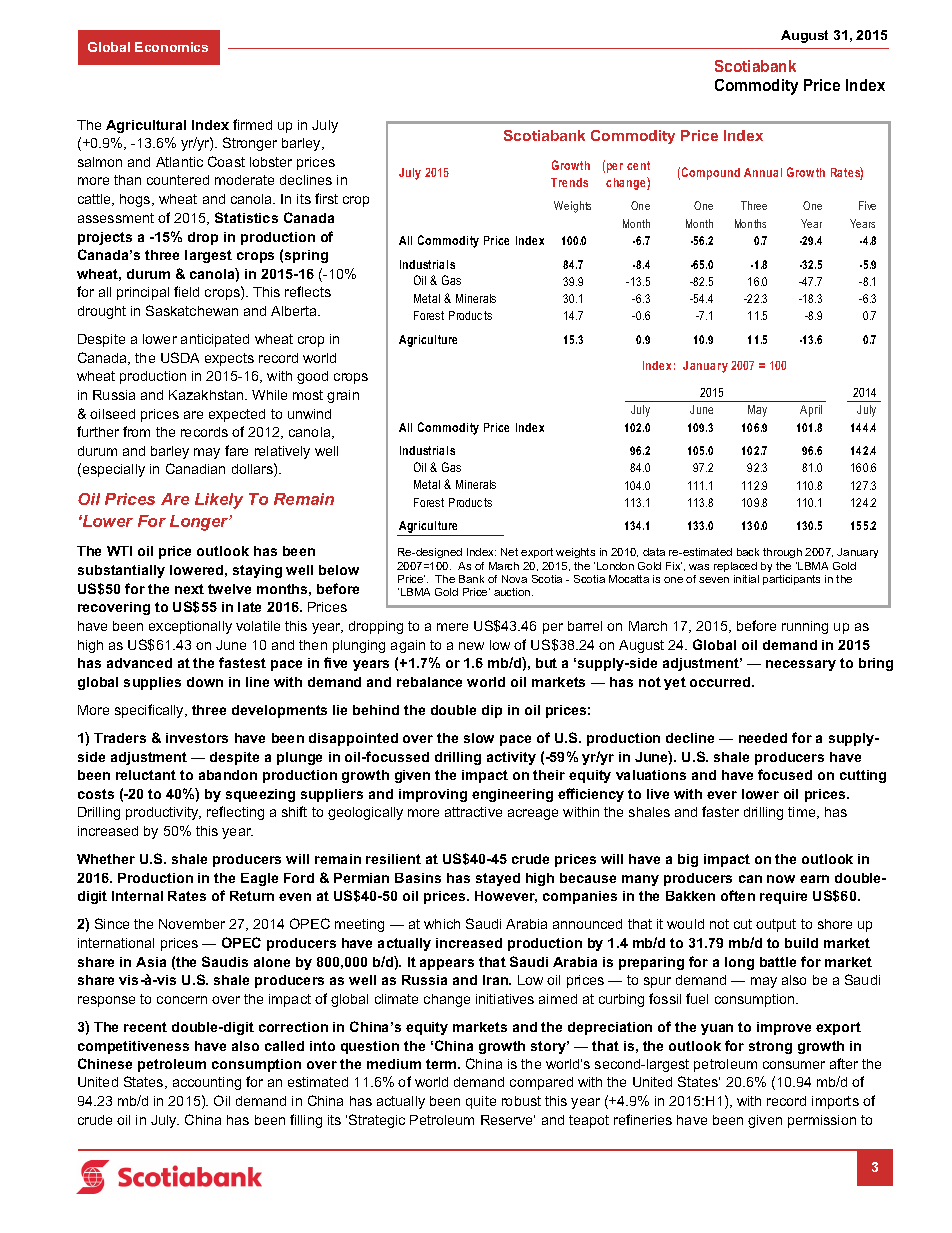  What do you see at coordinates (763, 172) in the screenshot?
I see `Annual` at bounding box center [763, 172].
